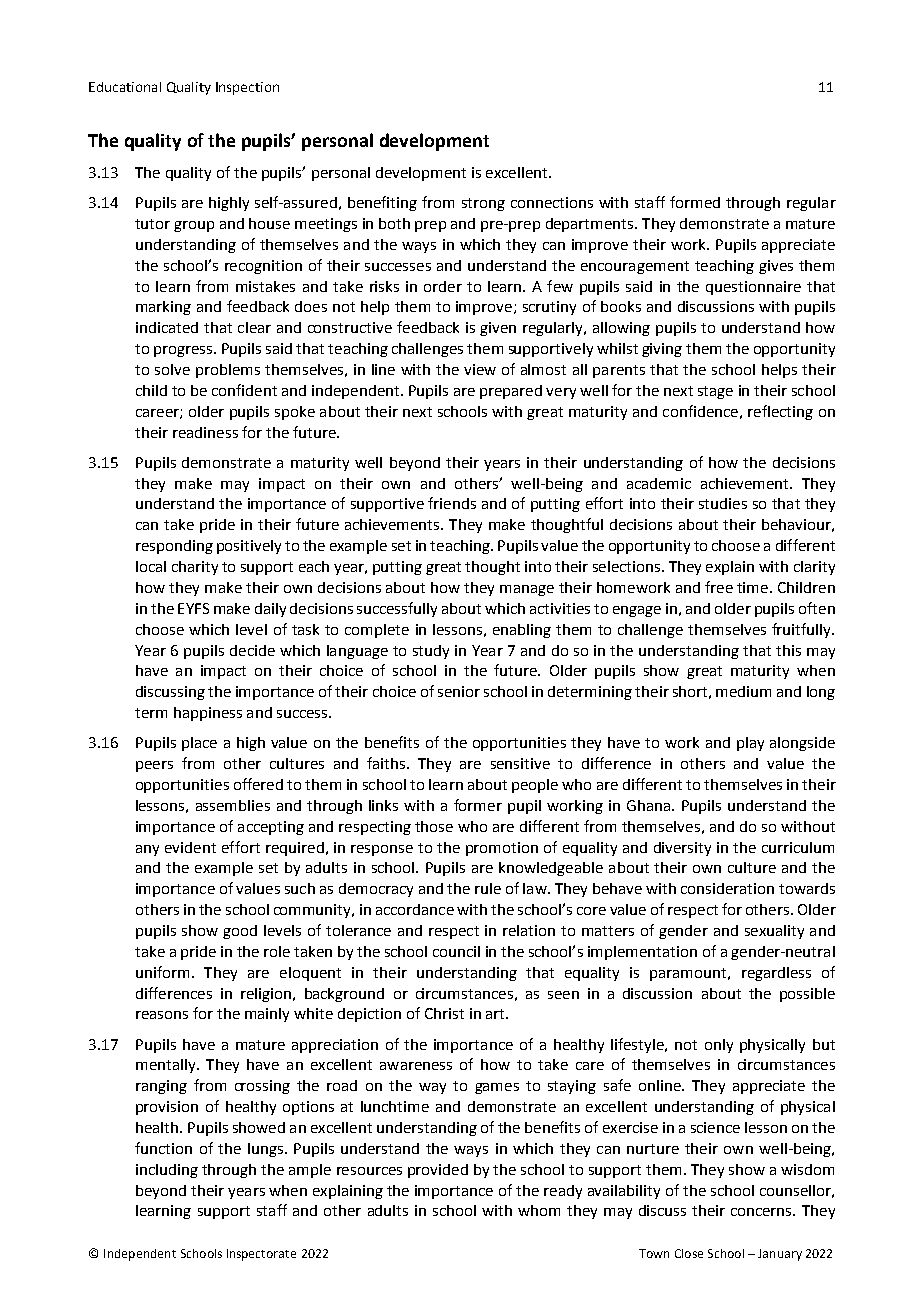 The width and height of the page is (924, 1308). Describe the element at coordinates (184, 351) in the page. I see `progress` at that location.
